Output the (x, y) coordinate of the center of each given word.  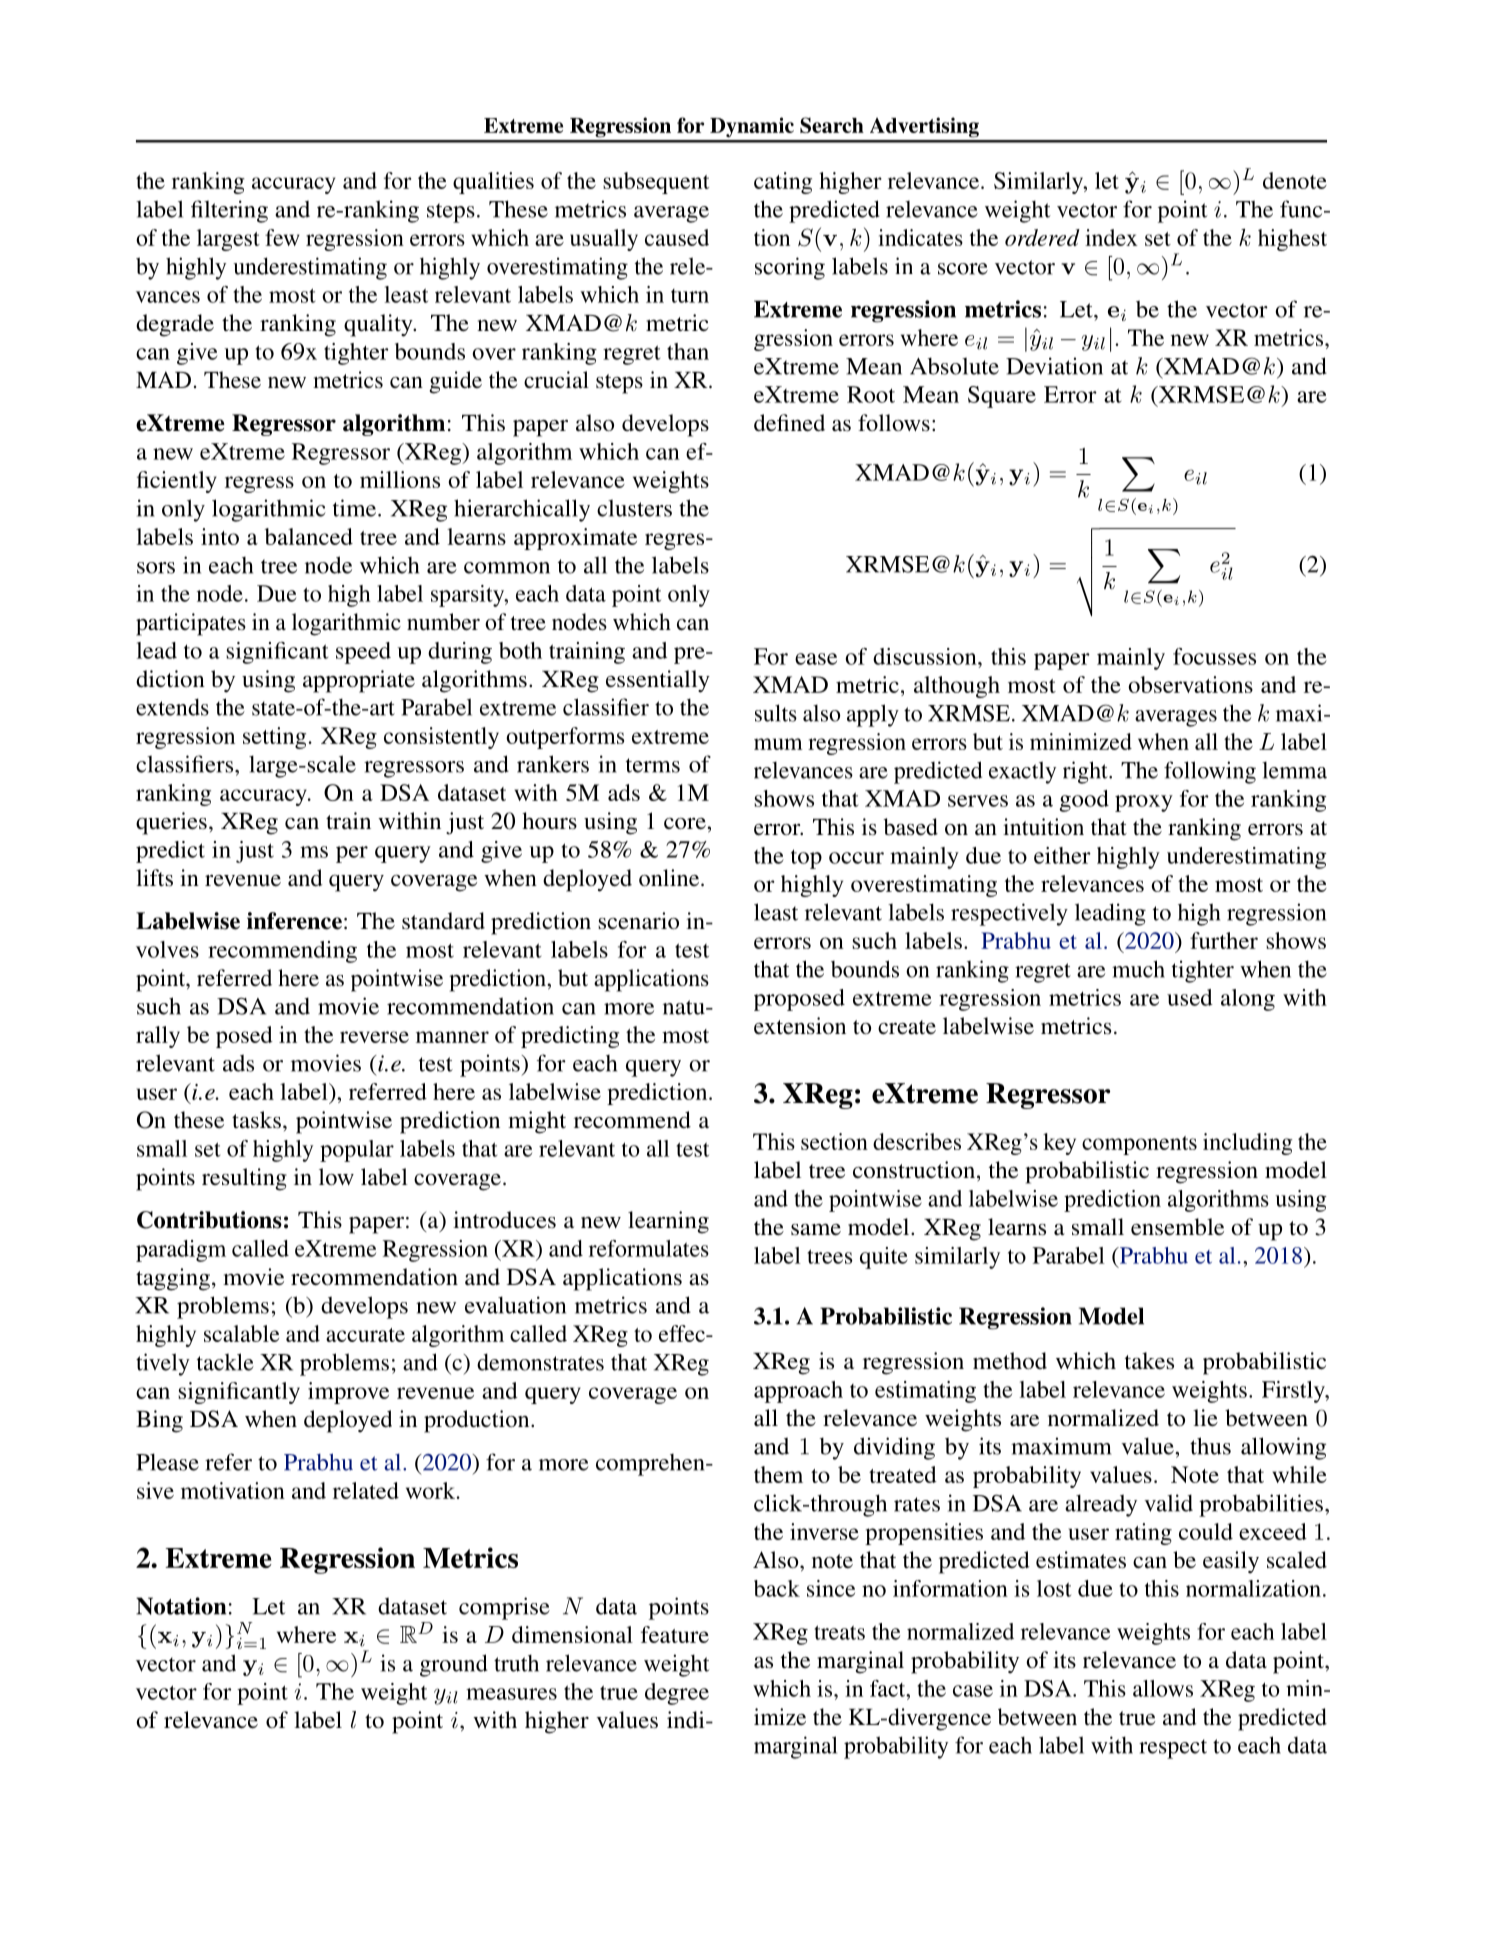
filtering (229, 211)
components (1139, 1145)
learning (668, 1222)
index (1111, 237)
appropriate (359, 681)
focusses (1214, 656)
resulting (244, 1179)
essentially (658, 681)
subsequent (656, 183)
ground (454, 1665)
